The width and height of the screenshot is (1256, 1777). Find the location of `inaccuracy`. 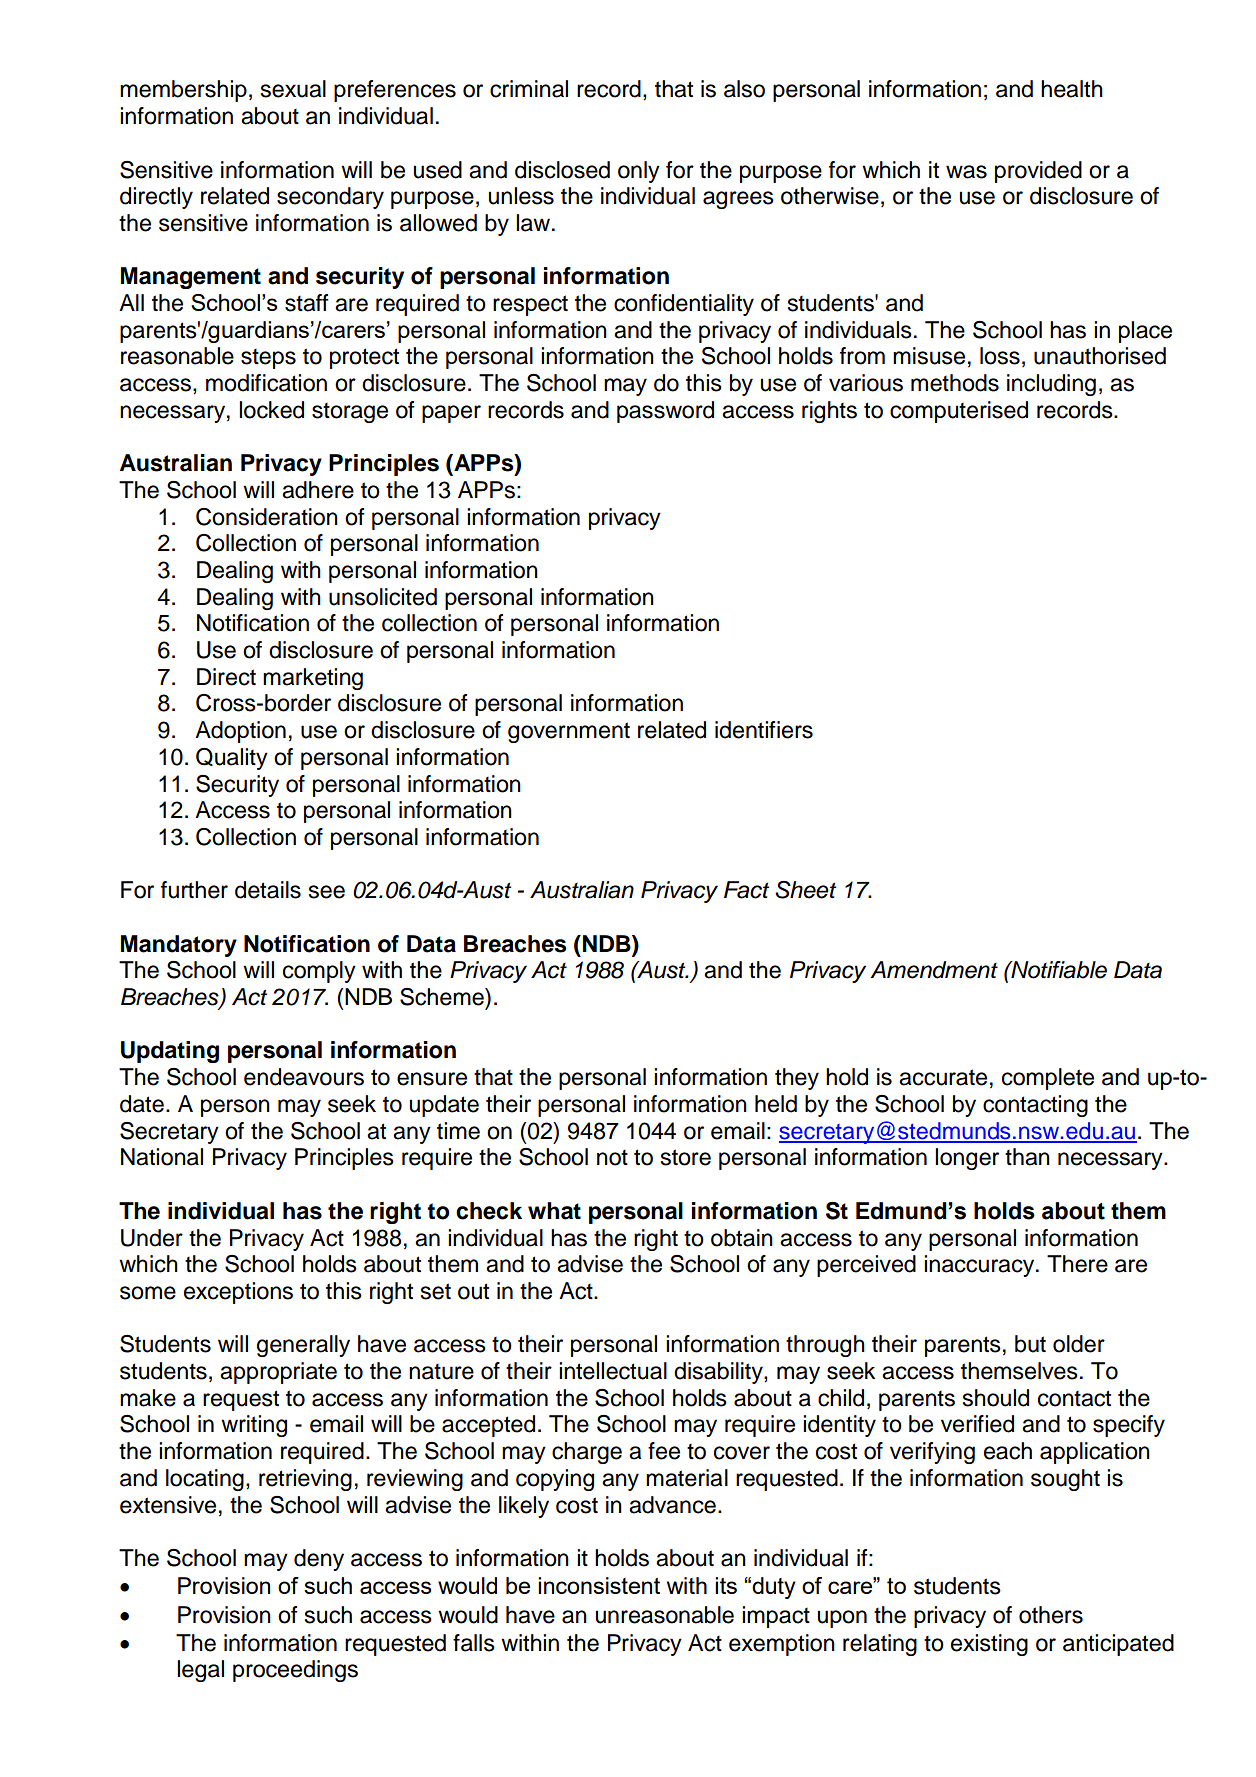

inaccuracy is located at coordinates (980, 1266).
